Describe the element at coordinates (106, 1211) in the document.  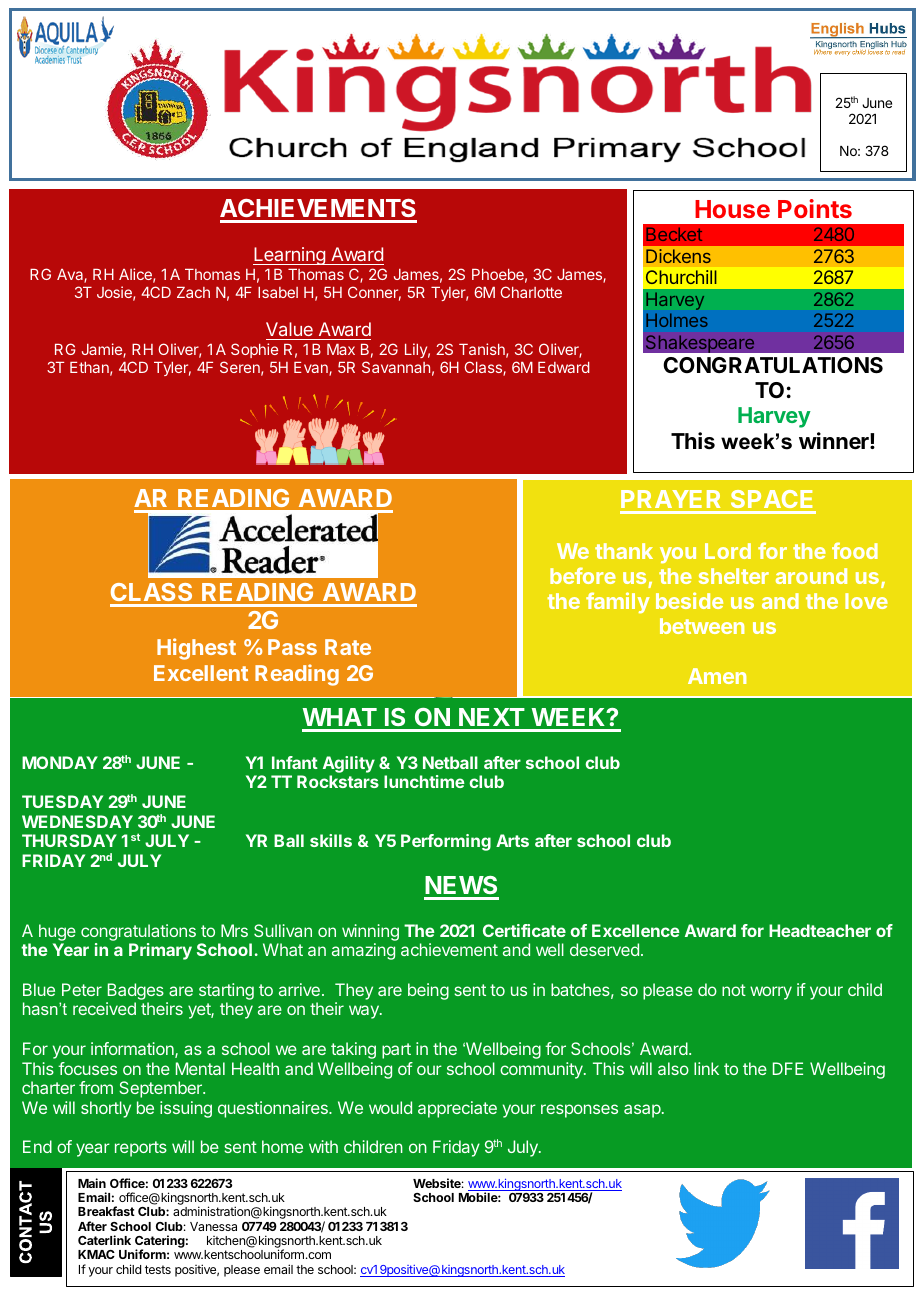
I see `Breakfast` at that location.
